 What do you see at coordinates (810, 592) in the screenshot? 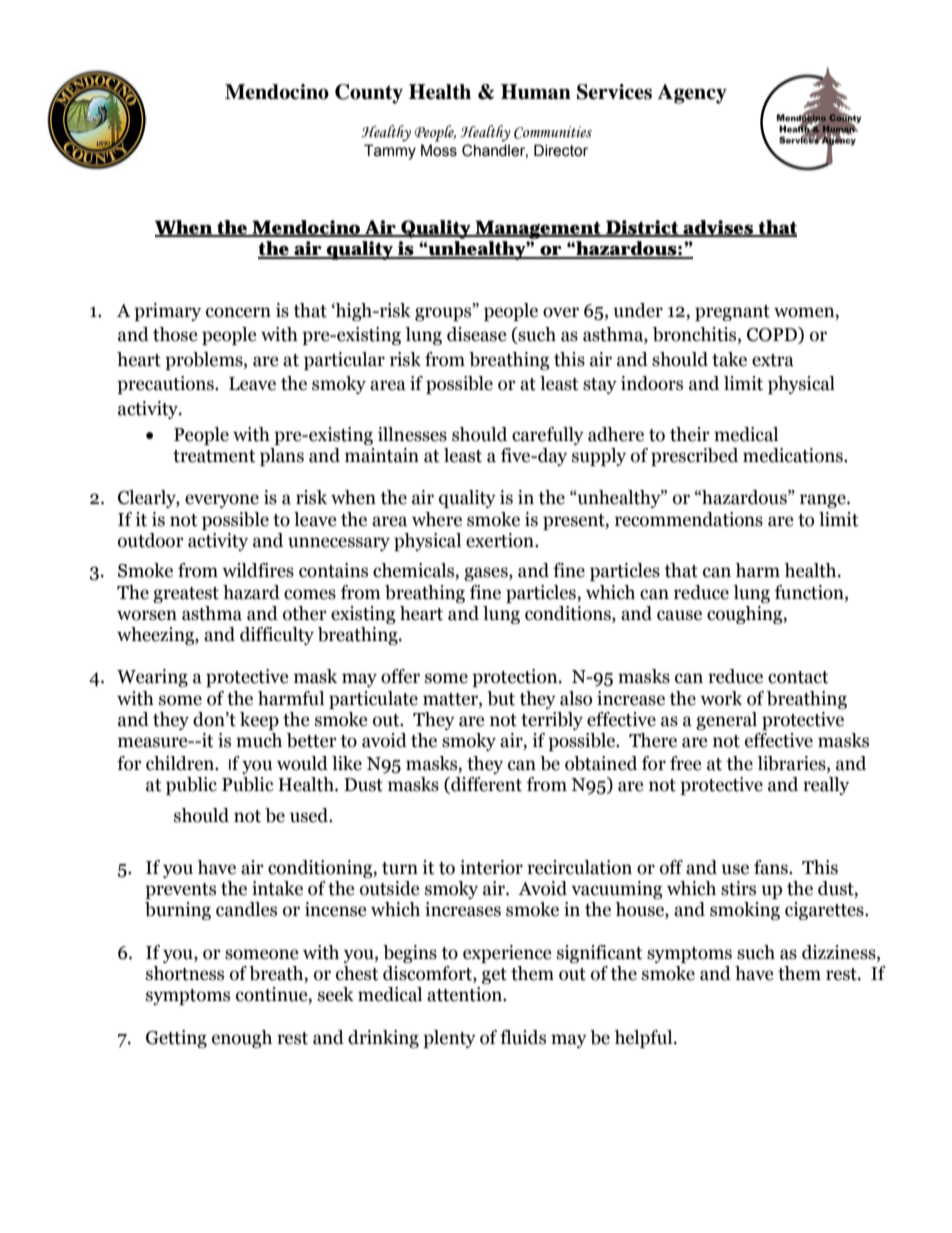
I see `function` at bounding box center [810, 592].
